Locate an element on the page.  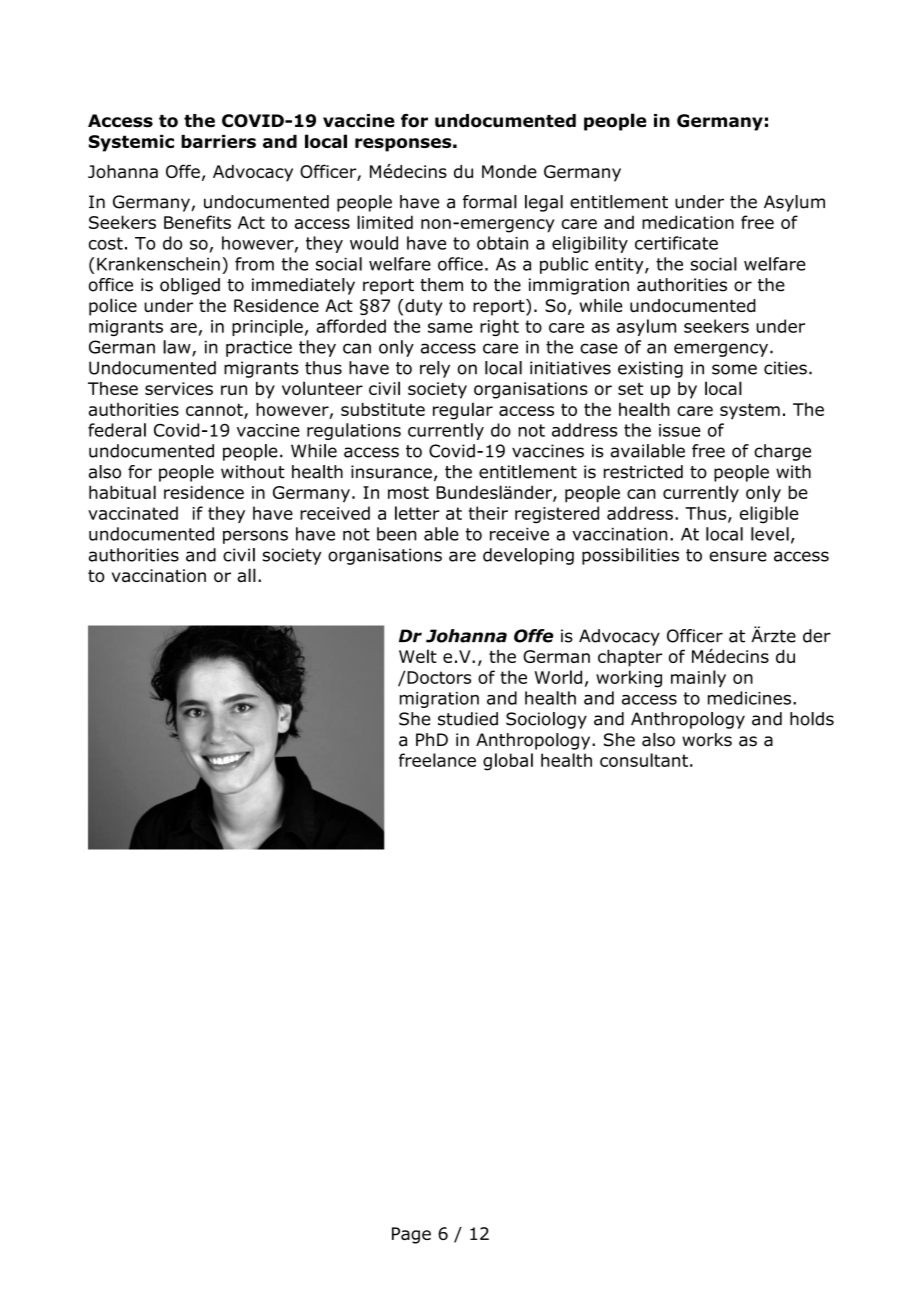
formal is located at coordinates (490, 202).
